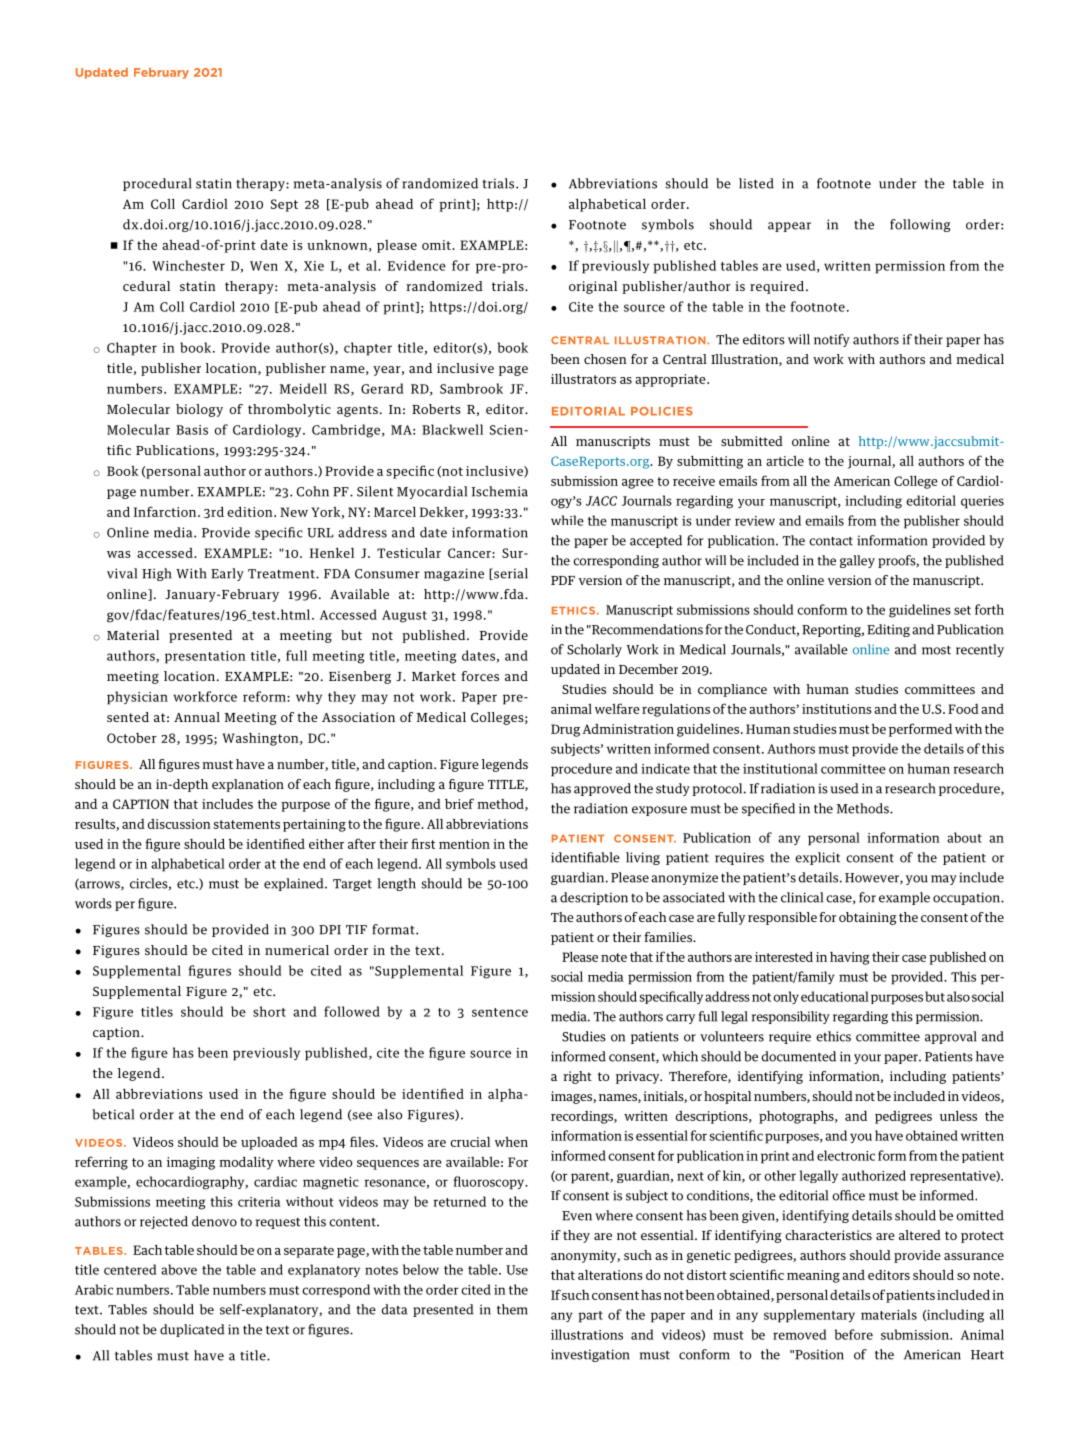 The width and height of the page is (1079, 1450). Describe the element at coordinates (868, 918) in the page. I see `obtaining` at that location.
